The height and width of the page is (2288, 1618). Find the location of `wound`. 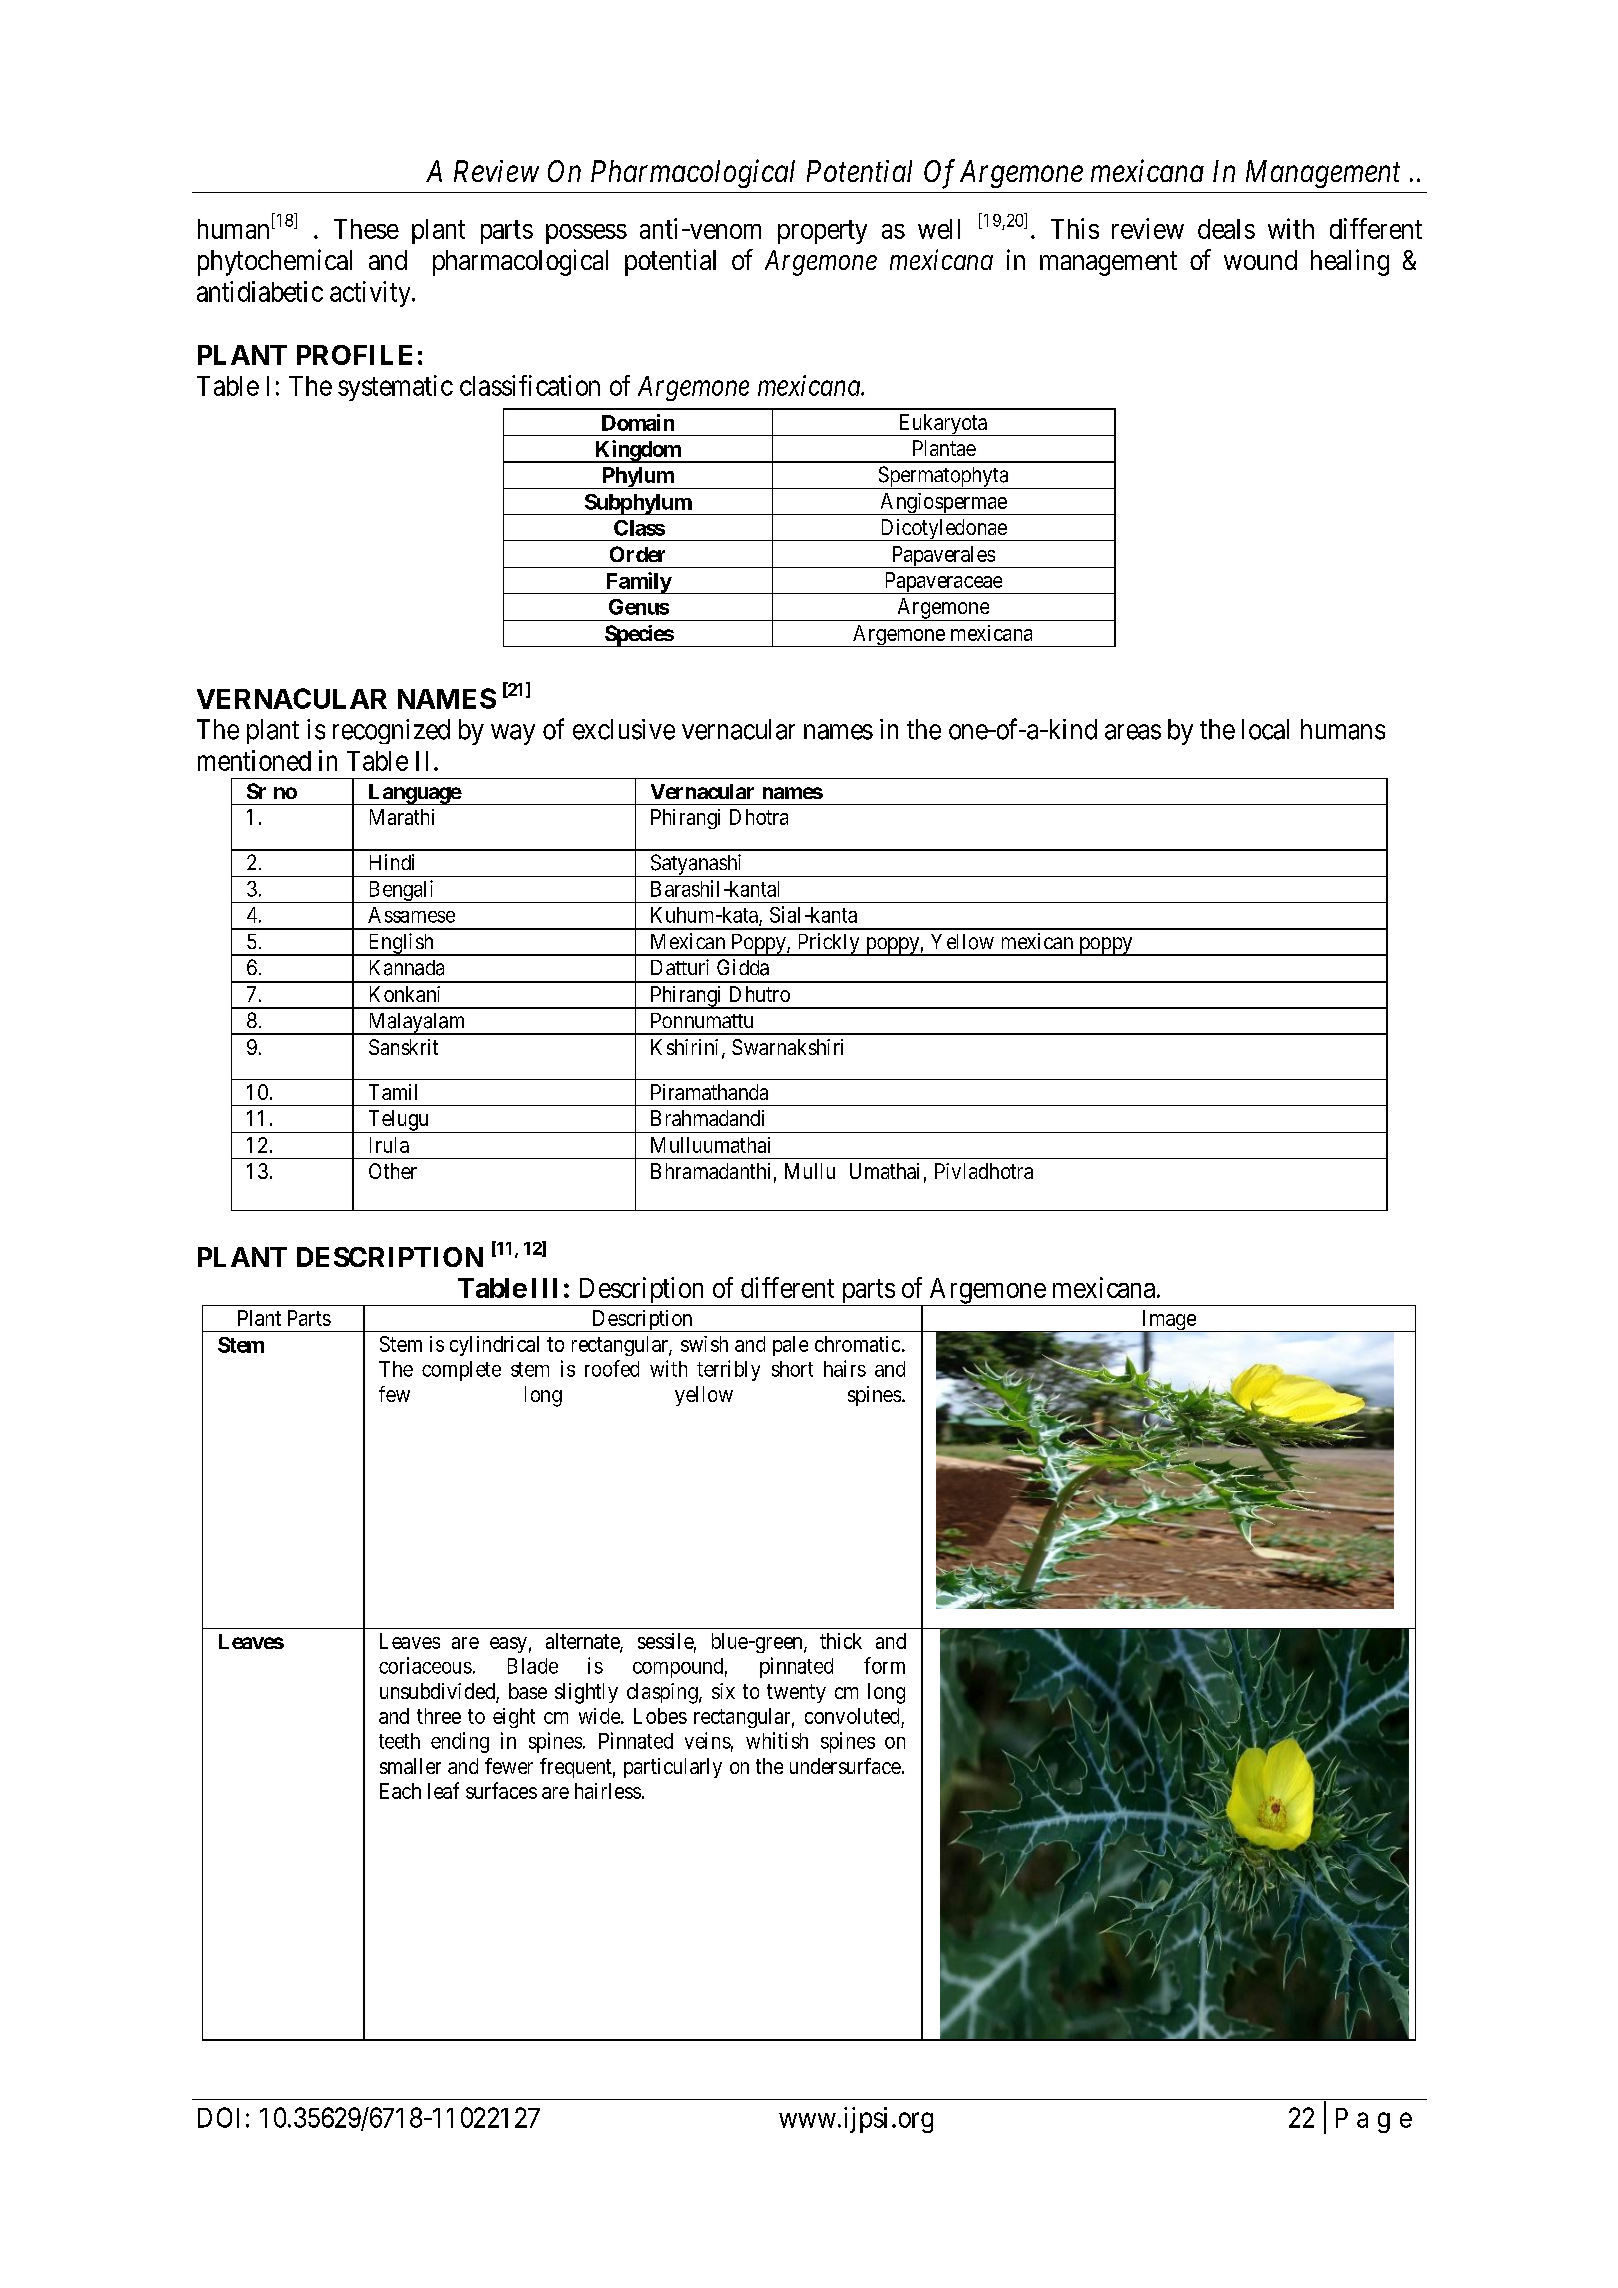

wound is located at coordinates (1260, 260).
